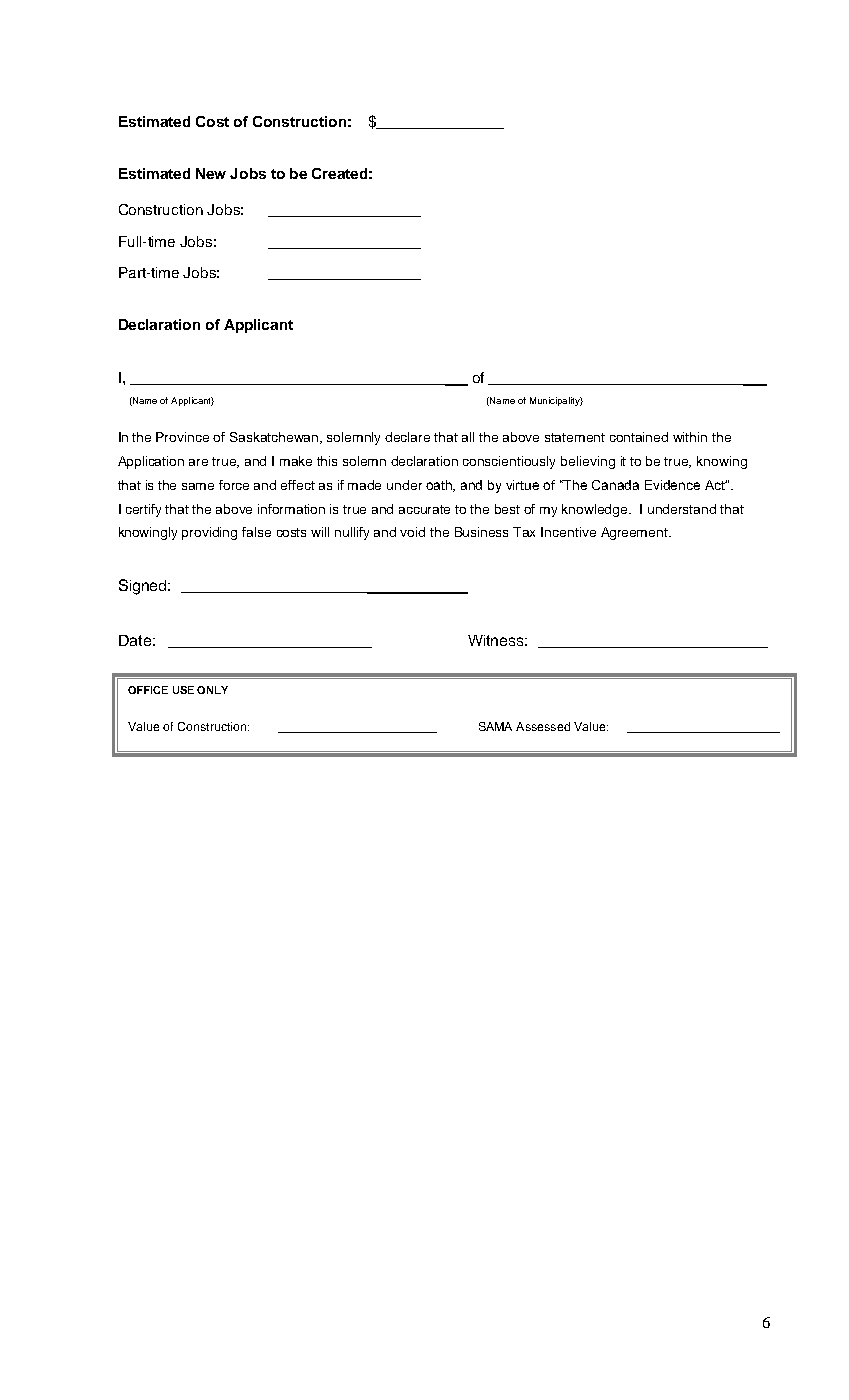 The image size is (849, 1400). What do you see at coordinates (211, 173) in the document?
I see `New` at bounding box center [211, 173].
